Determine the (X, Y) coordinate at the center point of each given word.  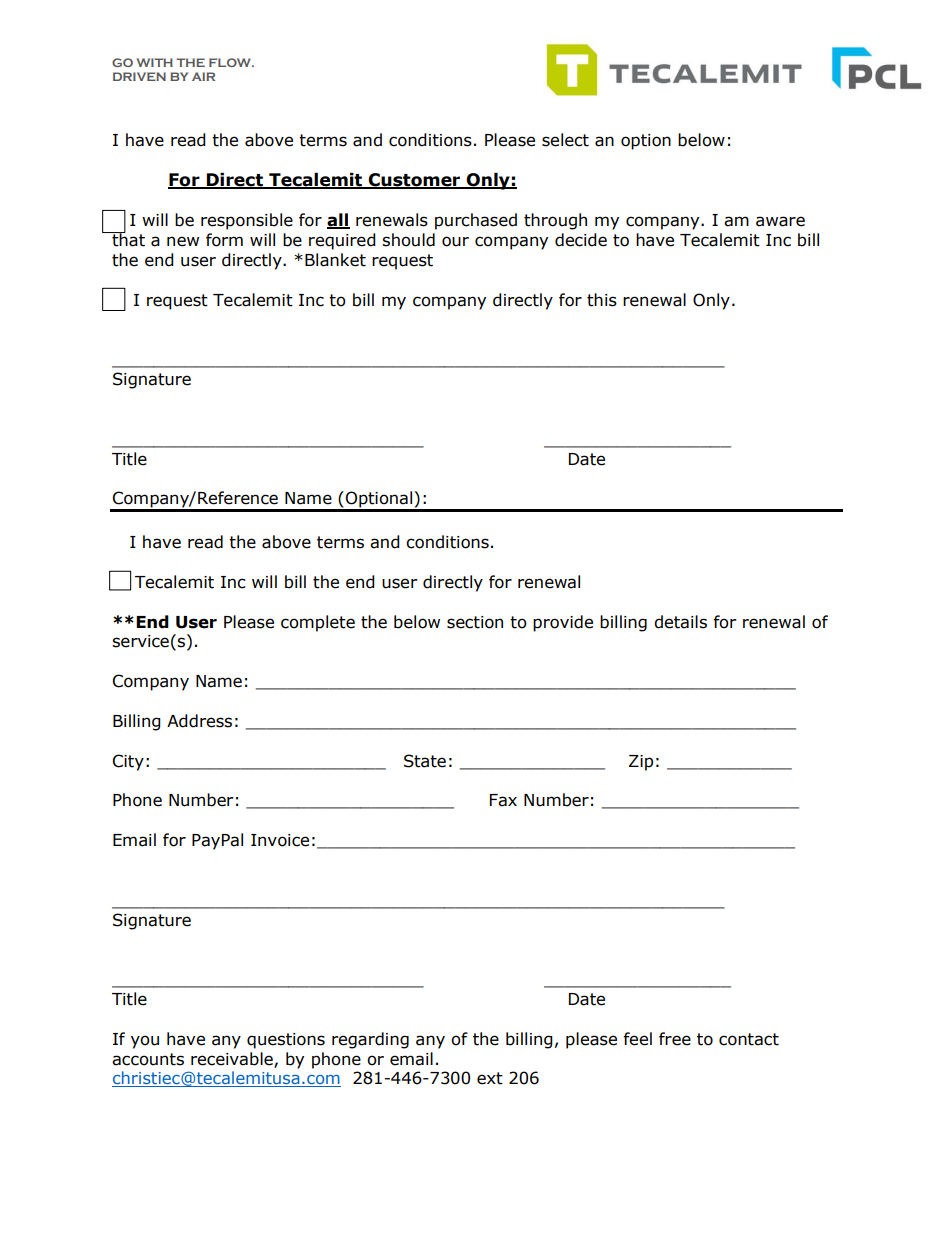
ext (490, 1078)
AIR (203, 76)
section (475, 622)
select (565, 140)
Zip (641, 763)
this (602, 300)
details (680, 622)
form (224, 240)
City (128, 762)
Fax (503, 800)
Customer (415, 181)
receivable (233, 1059)
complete (318, 623)
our (455, 241)
